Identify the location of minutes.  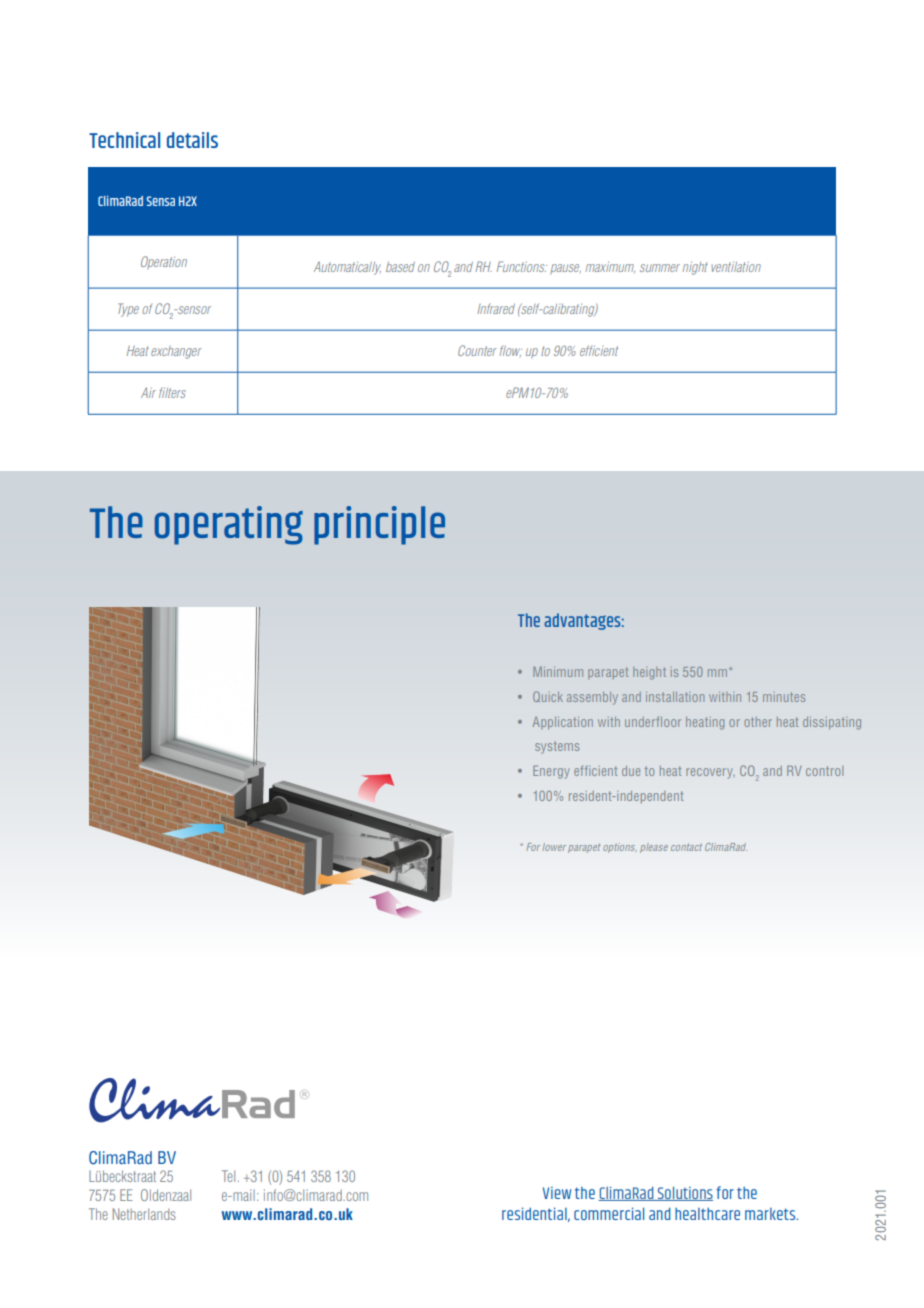
(784, 697).
